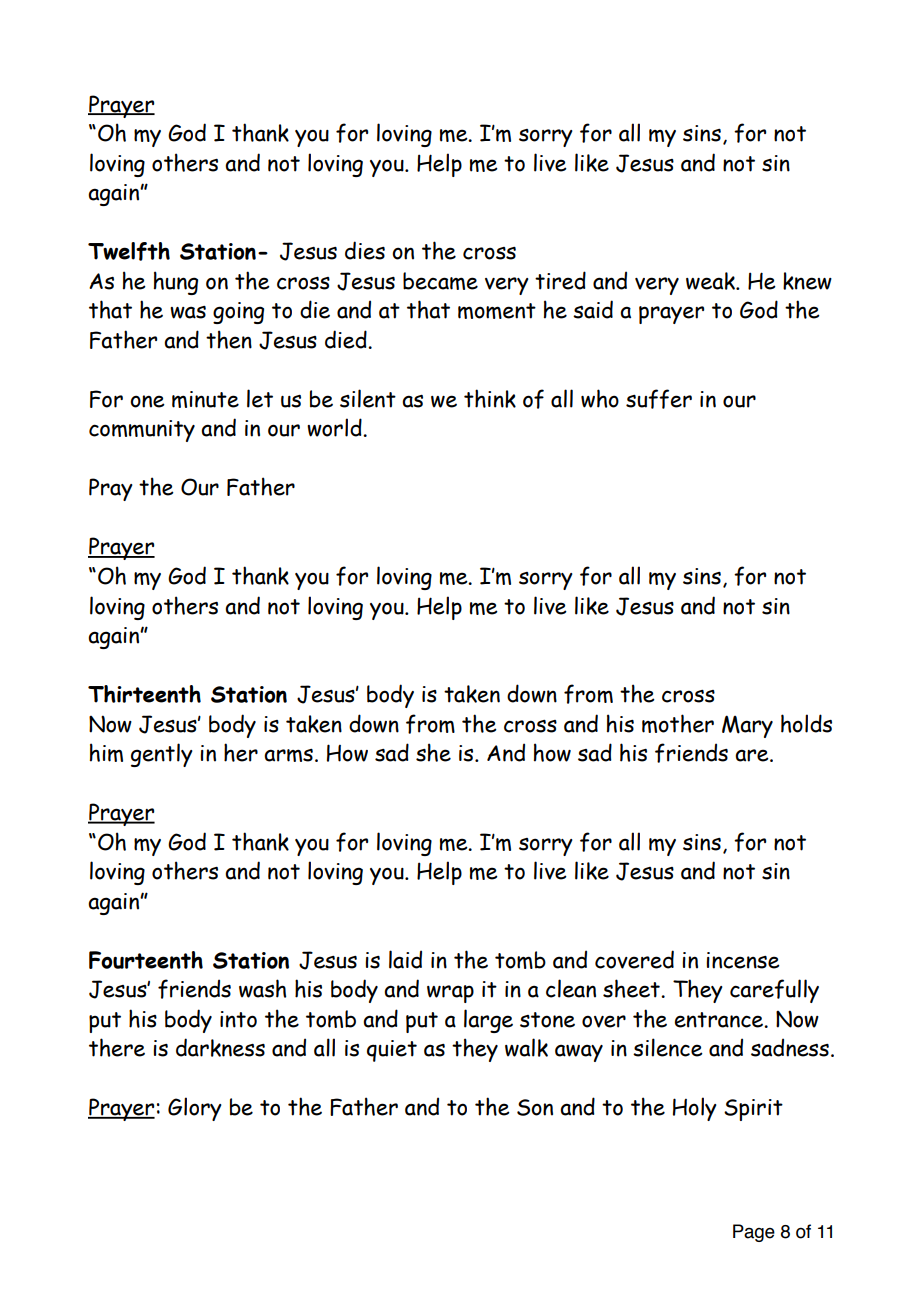  Describe the element at coordinates (195, 1109) in the screenshot. I see `Glory` at that location.
